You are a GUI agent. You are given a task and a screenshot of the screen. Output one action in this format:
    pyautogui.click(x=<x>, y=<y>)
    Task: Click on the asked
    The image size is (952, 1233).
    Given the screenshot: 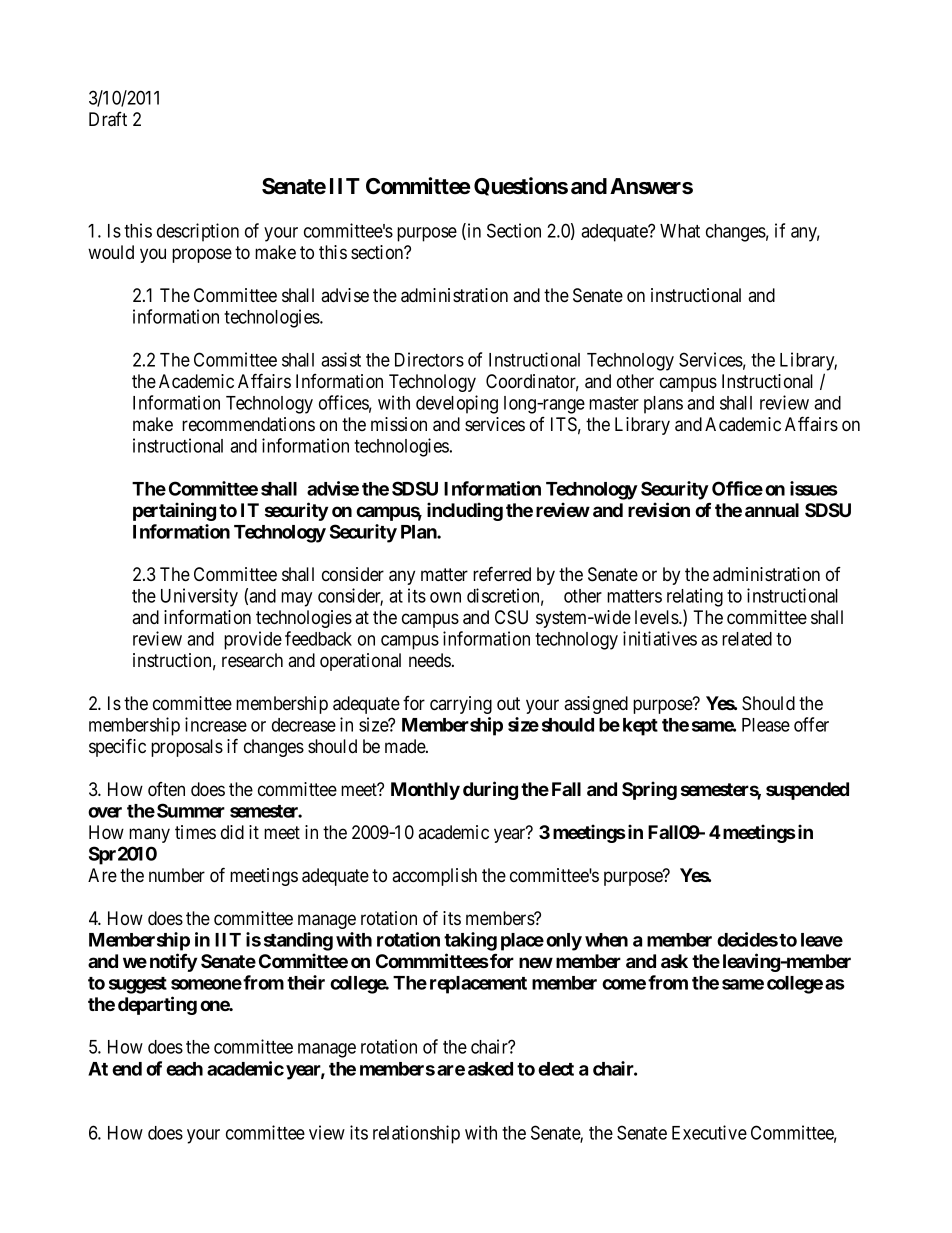 What is the action you would take?
    pyautogui.click(x=490, y=1069)
